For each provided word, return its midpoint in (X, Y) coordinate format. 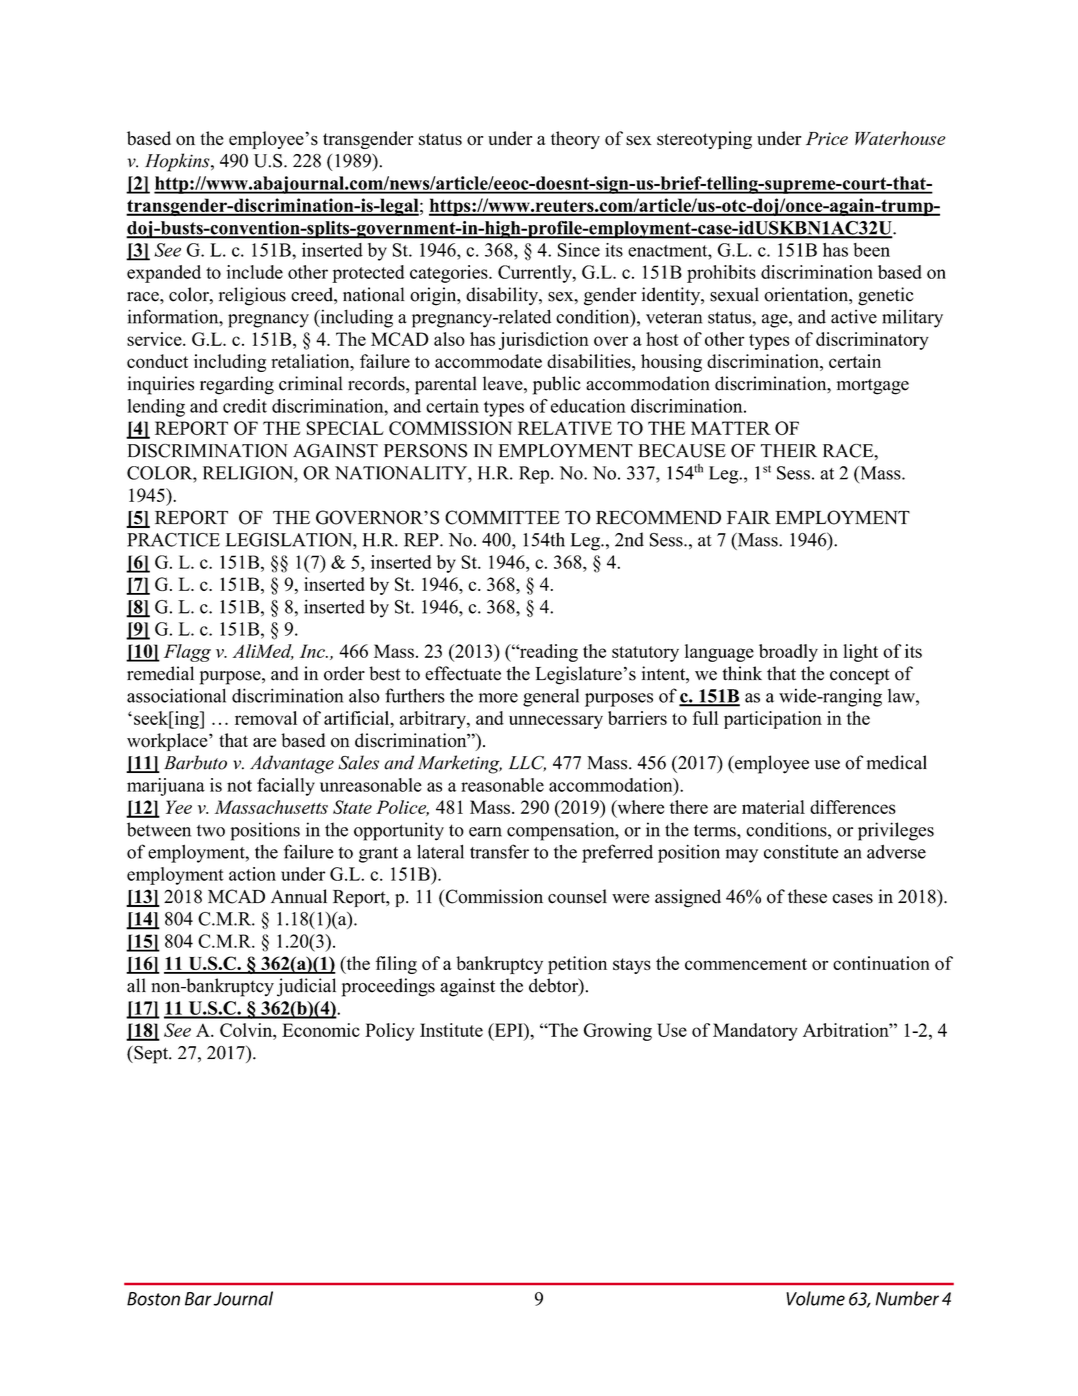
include (254, 272)
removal (266, 718)
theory (575, 140)
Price (827, 138)
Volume (815, 1298)
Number (907, 1298)
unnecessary (556, 722)
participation (773, 720)
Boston (153, 1299)
